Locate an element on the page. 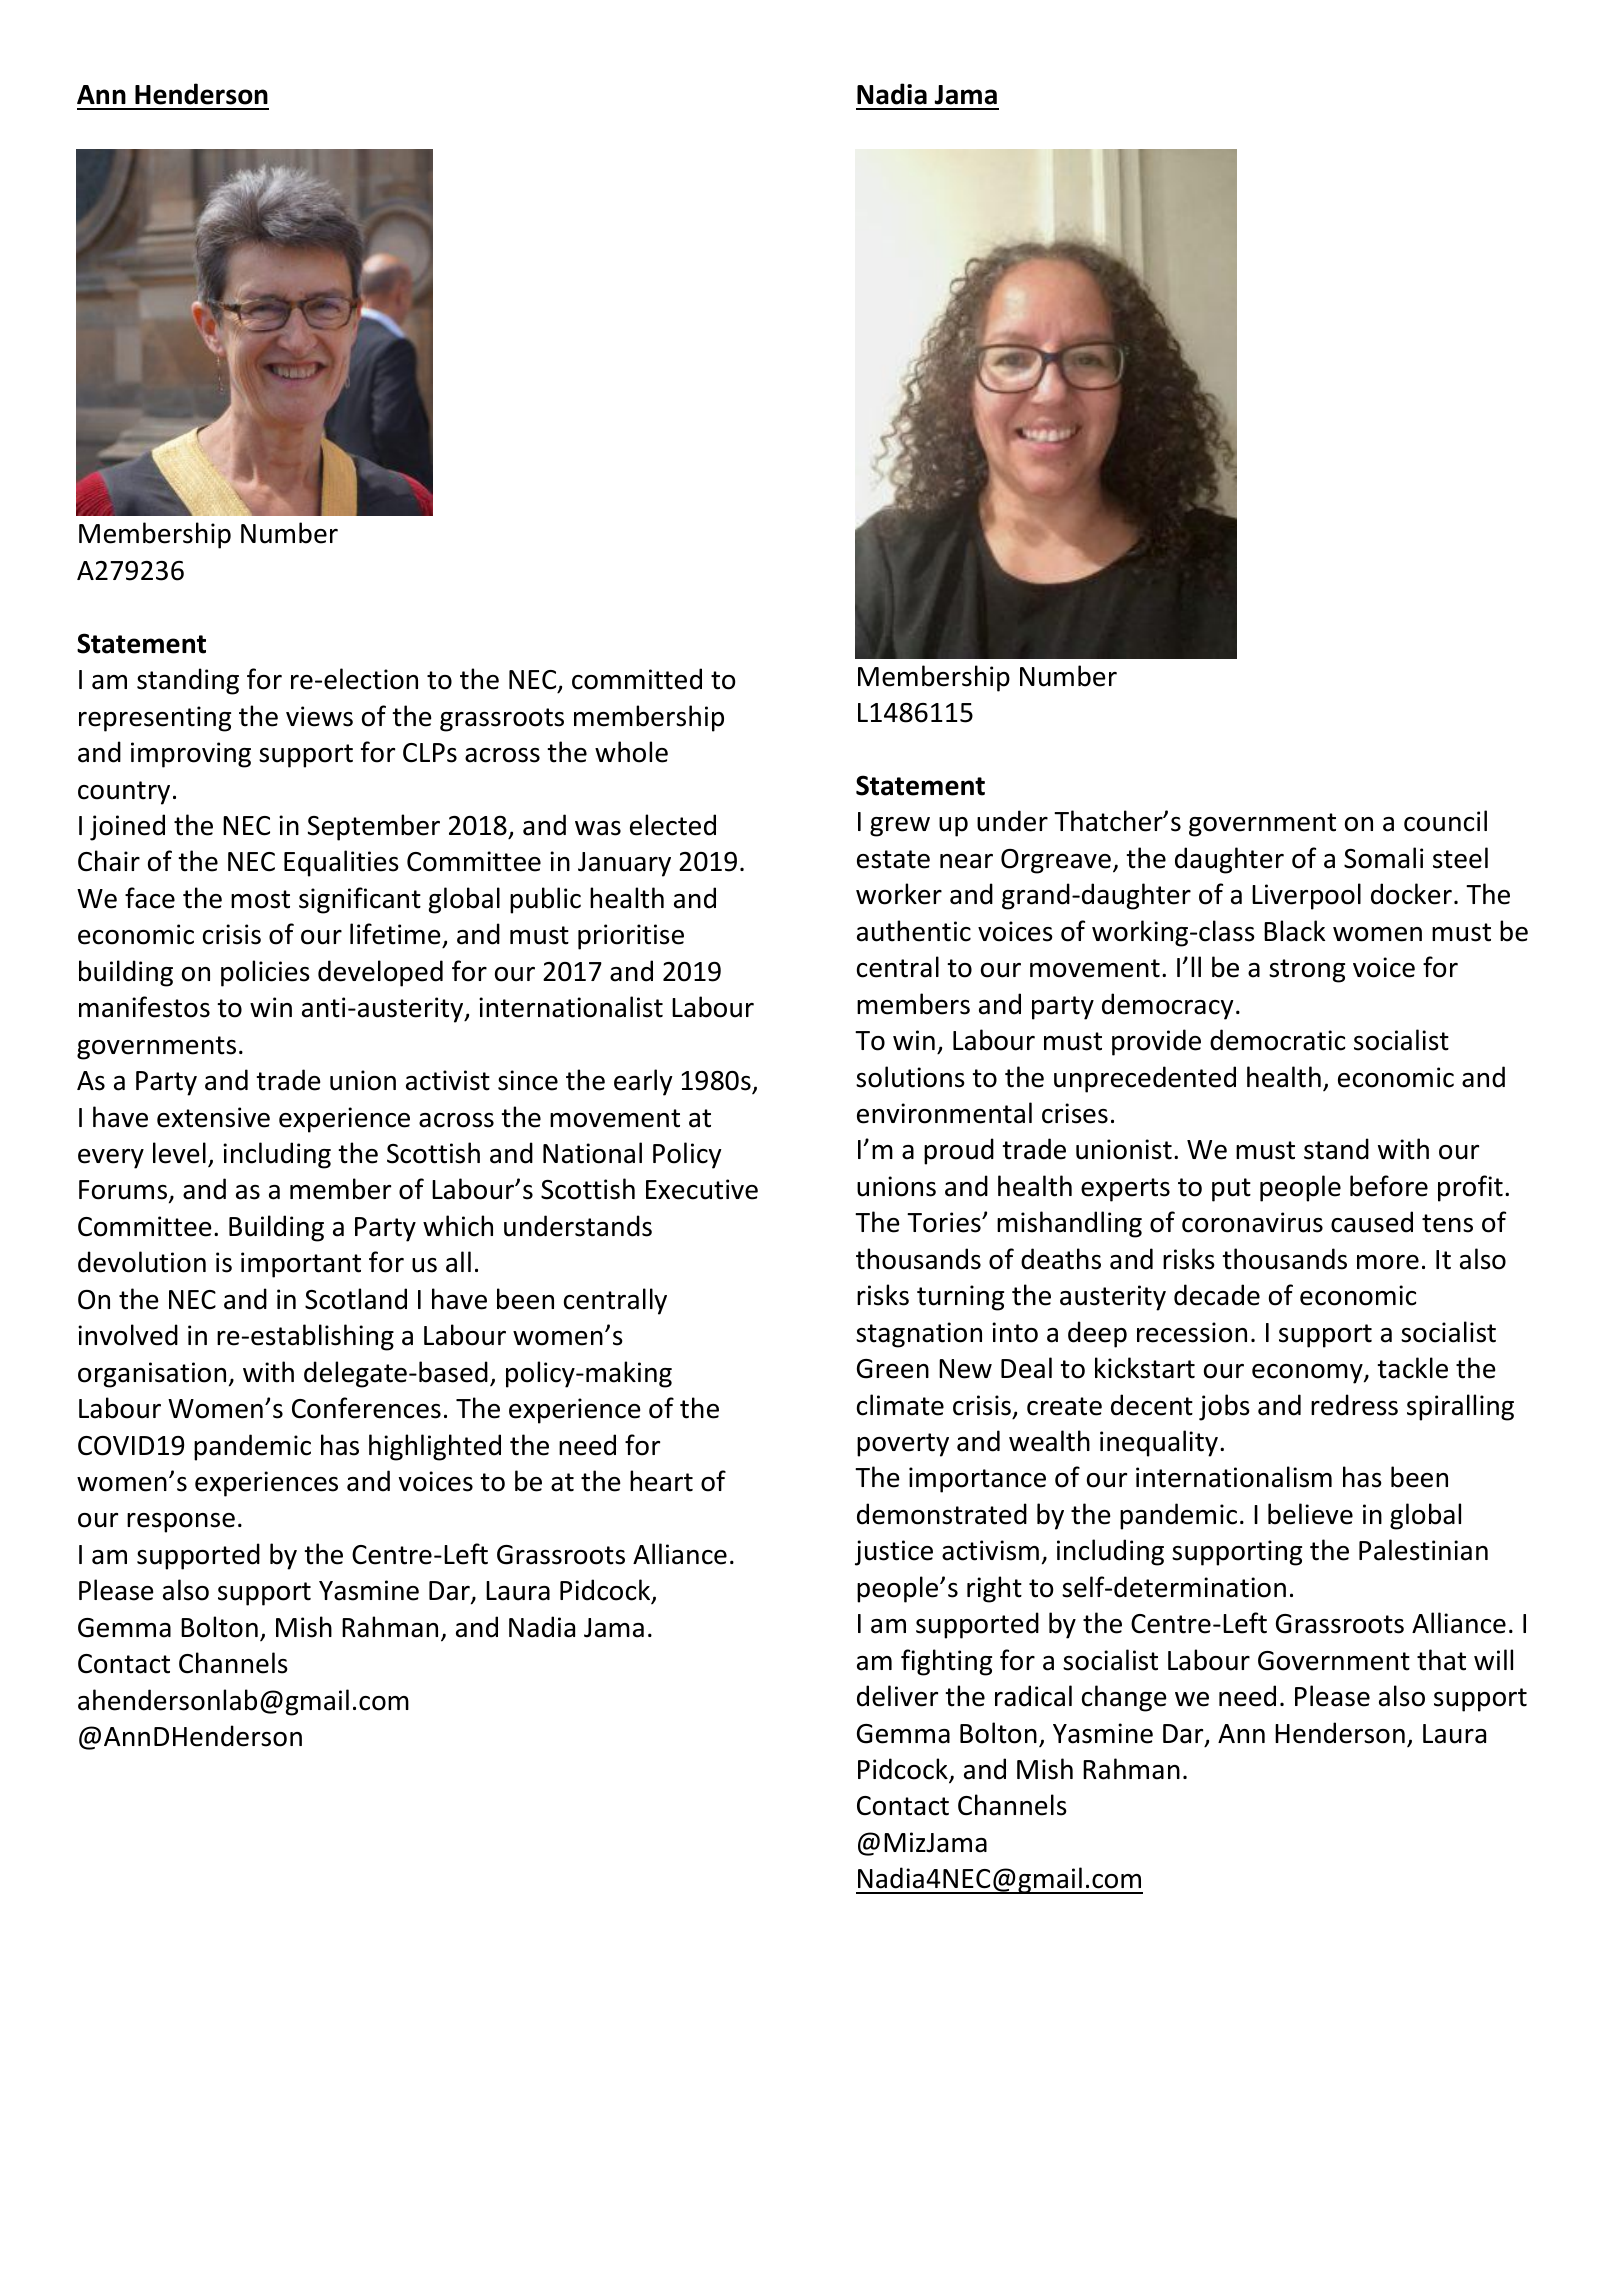 Image resolution: width=1615 pixels, height=2285 pixels. council is located at coordinates (1445, 821).
